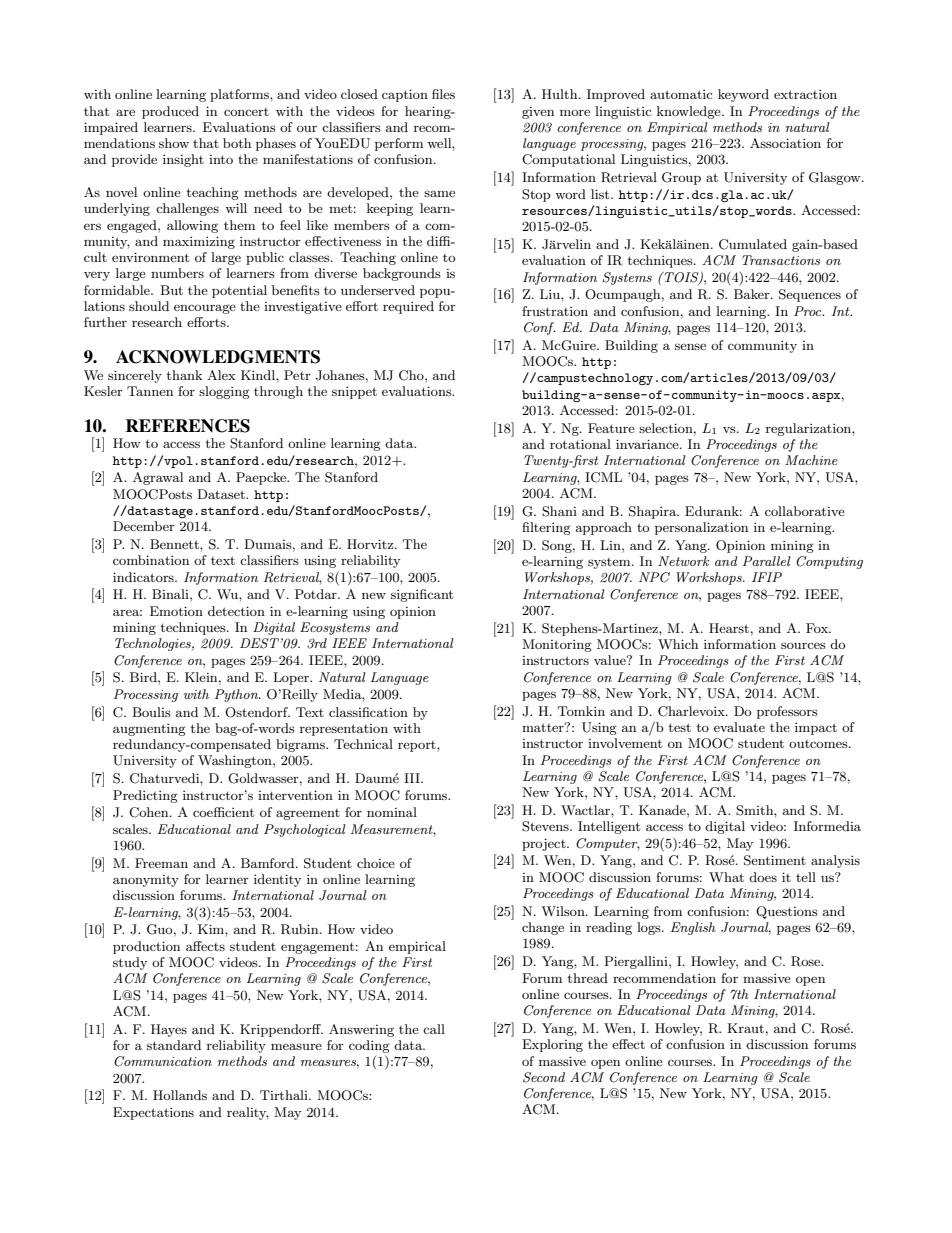 The image size is (952, 1233). Describe the element at coordinates (422, 595) in the image. I see `significant` at that location.
